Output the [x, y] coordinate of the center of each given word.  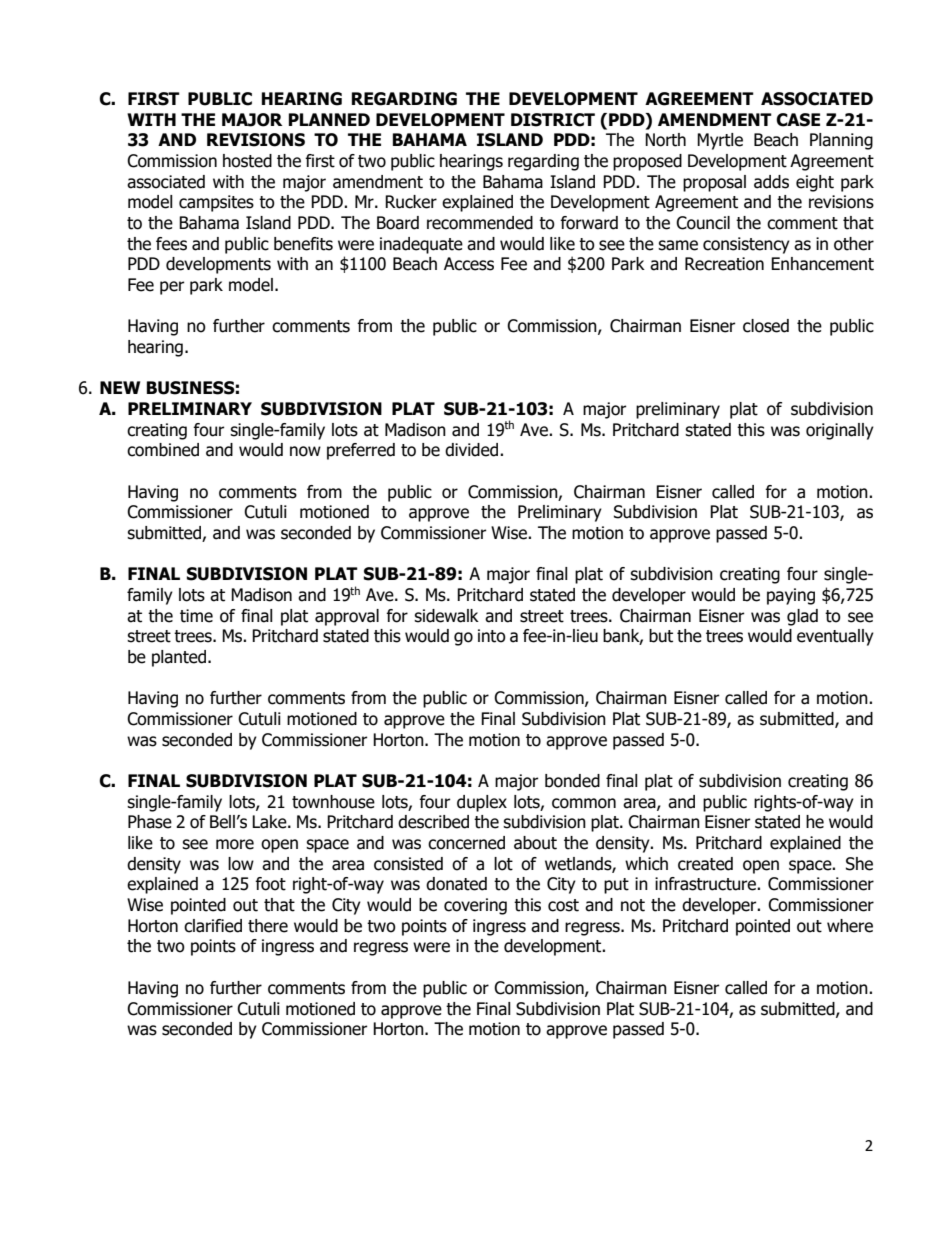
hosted [247, 161]
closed [766, 326]
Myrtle [720, 141]
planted [180, 658]
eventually [835, 637]
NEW [120, 387]
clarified [213, 926]
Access [469, 264]
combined [163, 450]
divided [473, 450]
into [492, 636]
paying [791, 596]
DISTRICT [553, 120]
